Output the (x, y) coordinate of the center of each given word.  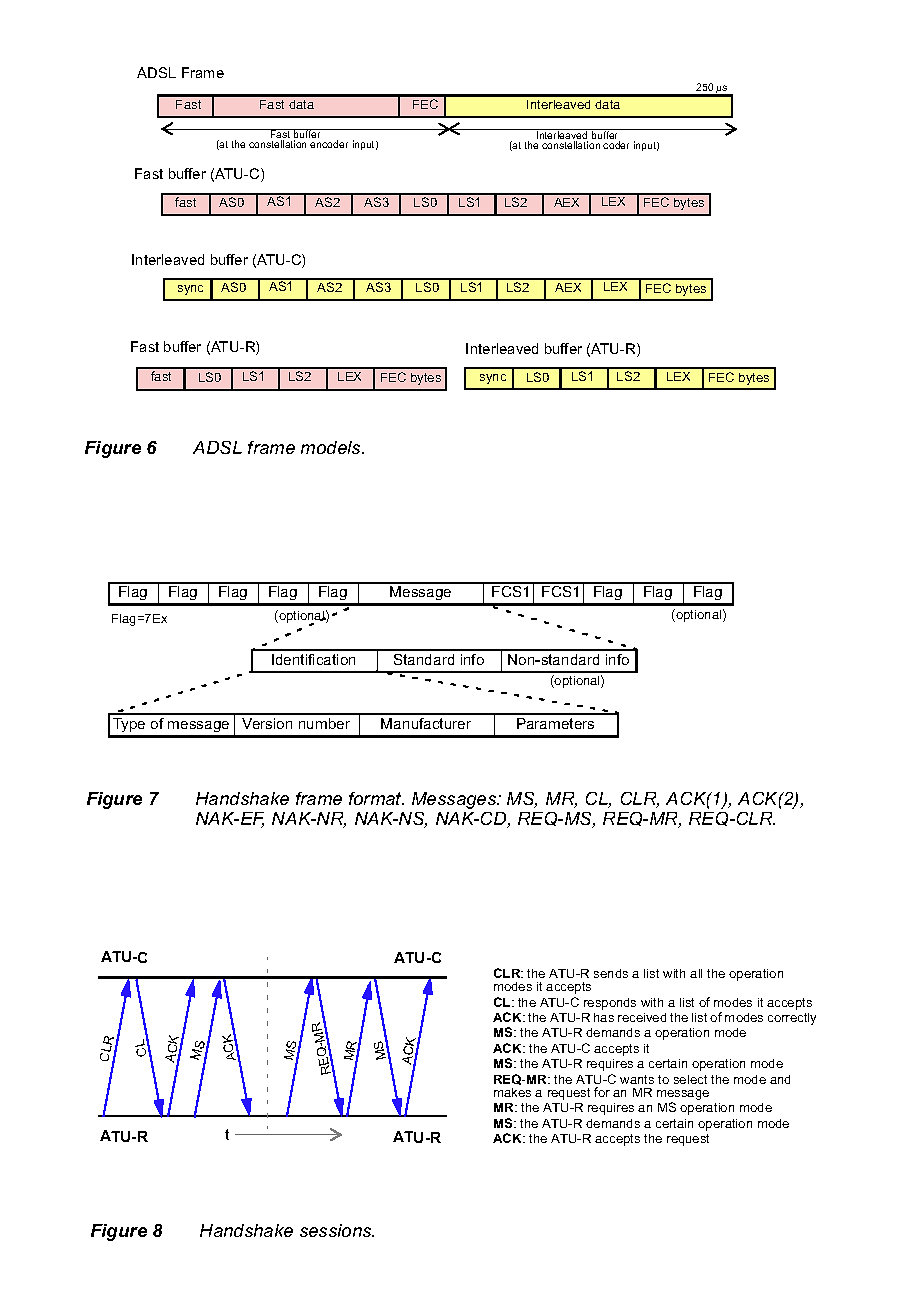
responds (610, 1004)
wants (637, 1079)
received (642, 1017)
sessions (337, 1230)
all (696, 973)
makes (512, 1092)
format (376, 798)
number (324, 723)
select (690, 1079)
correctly (792, 1019)
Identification (313, 659)
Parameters (555, 723)
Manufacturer (426, 723)
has (604, 1017)
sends (611, 973)
